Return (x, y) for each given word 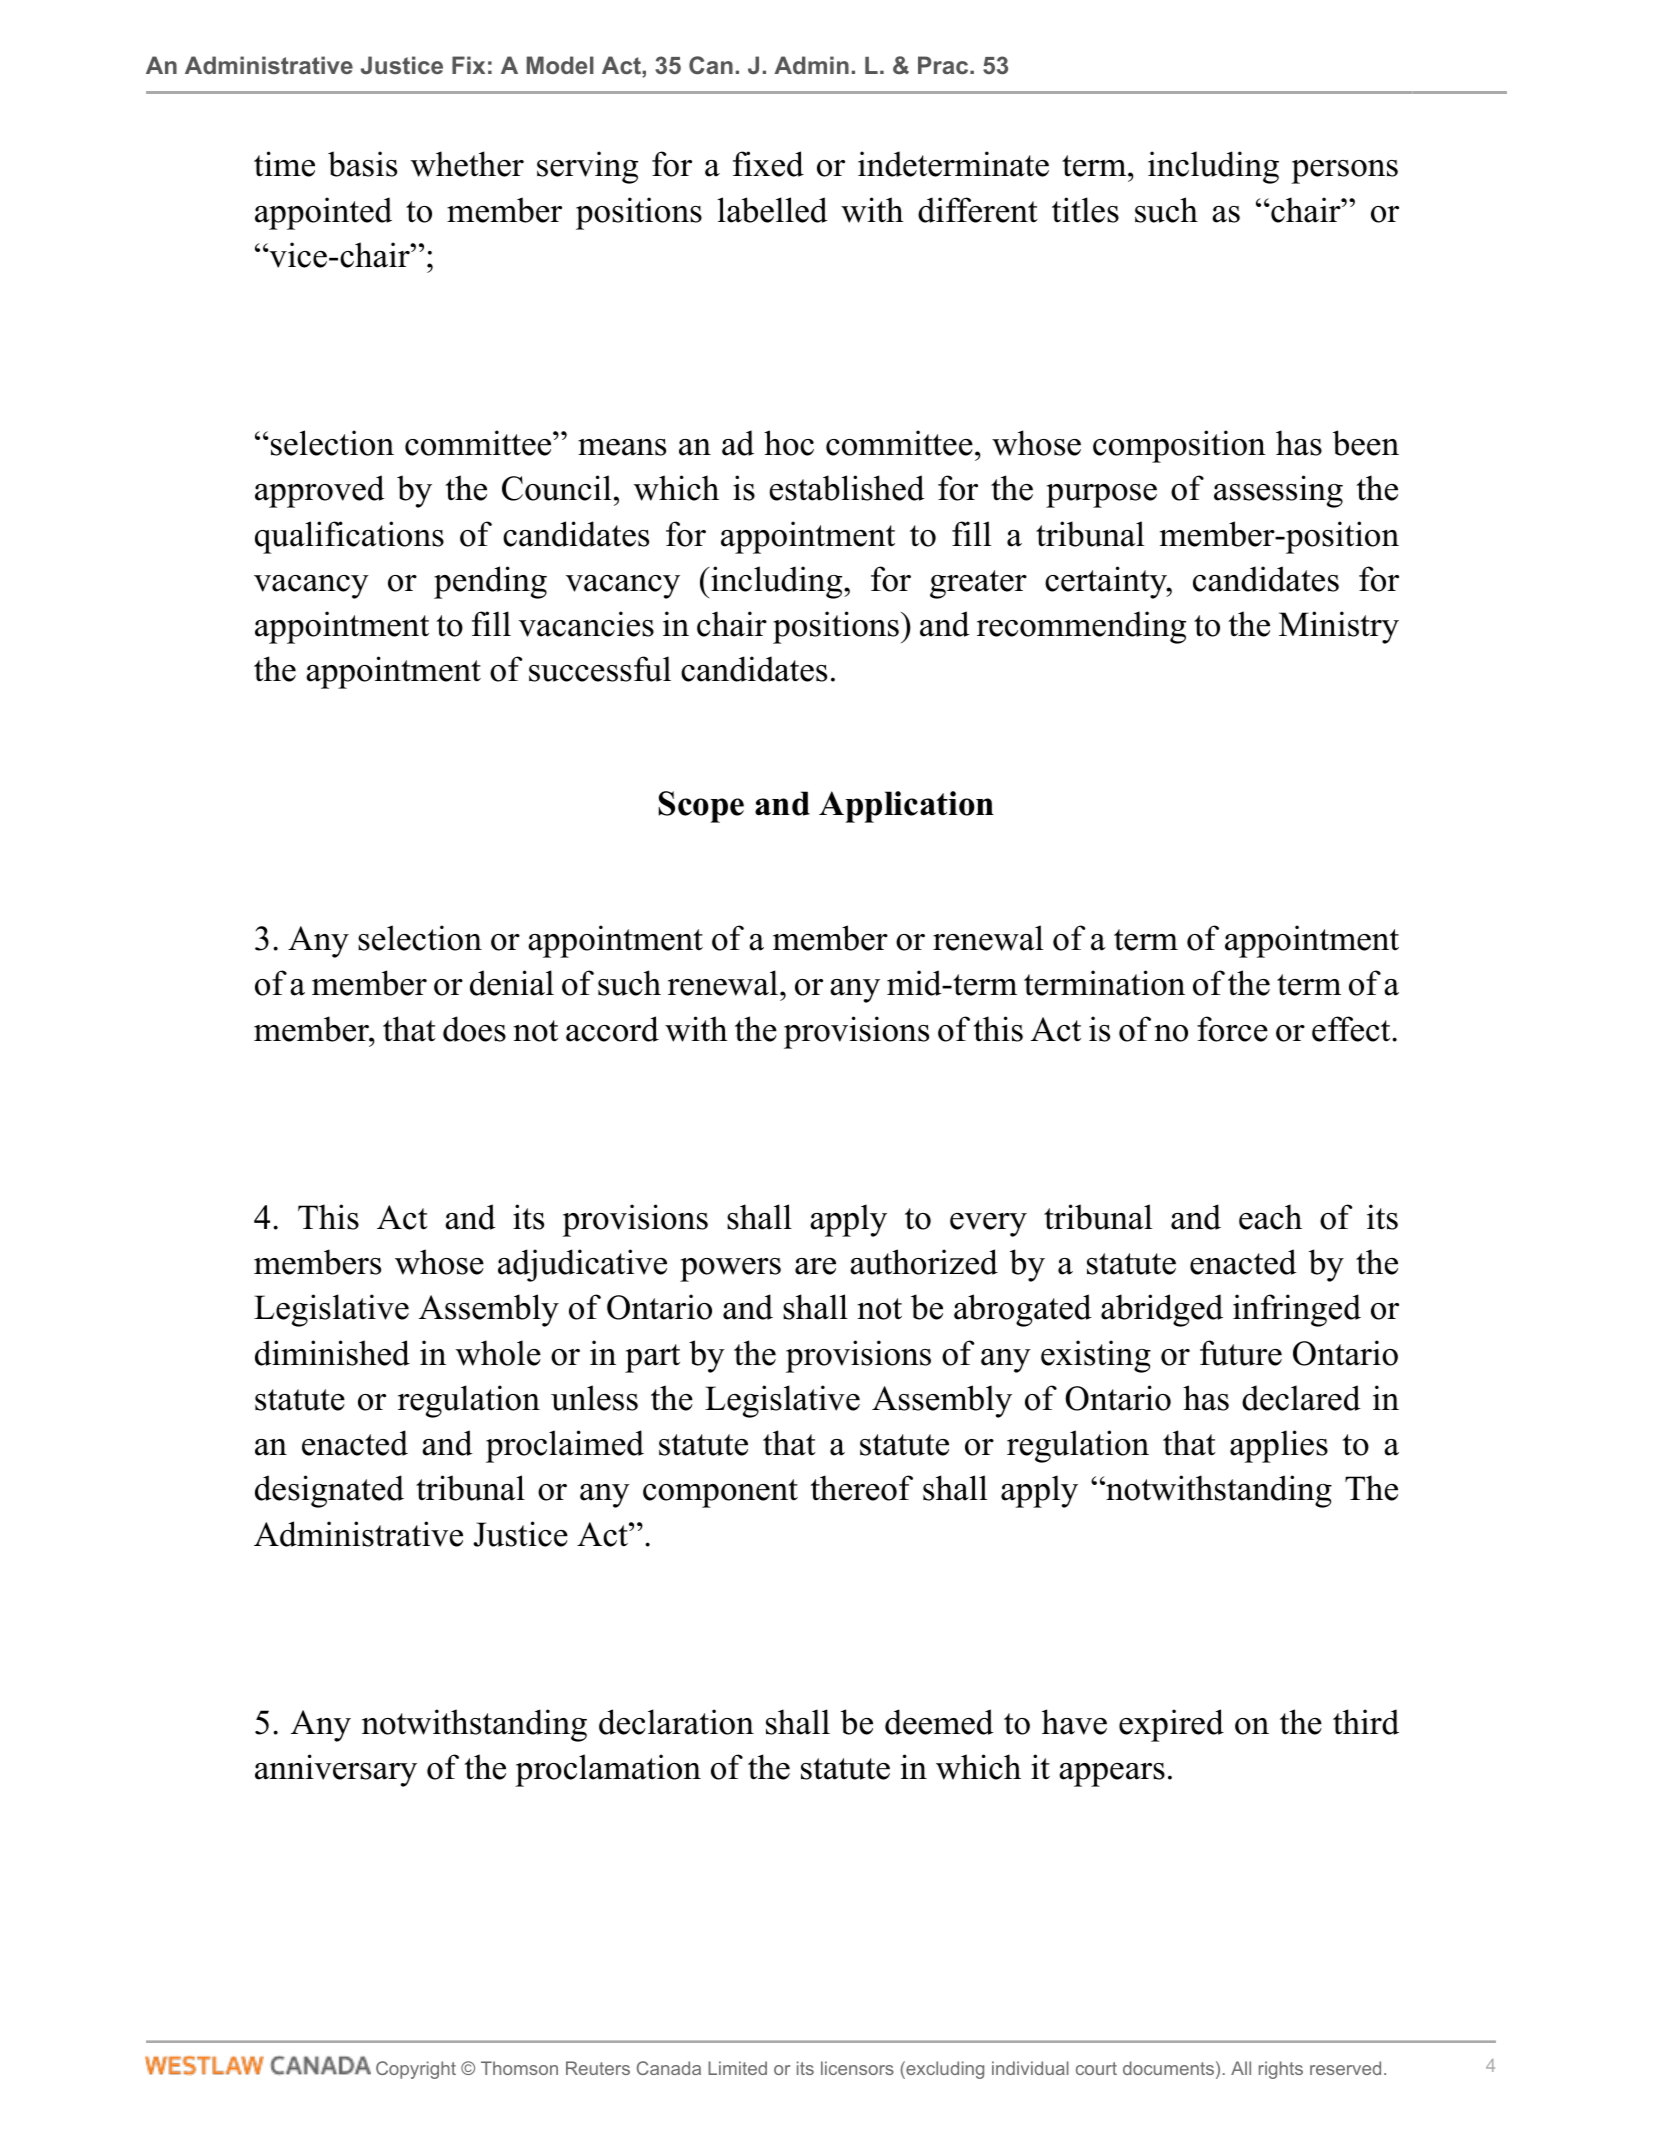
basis (362, 164)
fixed (768, 164)
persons (1345, 172)
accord (612, 1029)
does (474, 1029)
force (1232, 1029)
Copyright (416, 2070)
